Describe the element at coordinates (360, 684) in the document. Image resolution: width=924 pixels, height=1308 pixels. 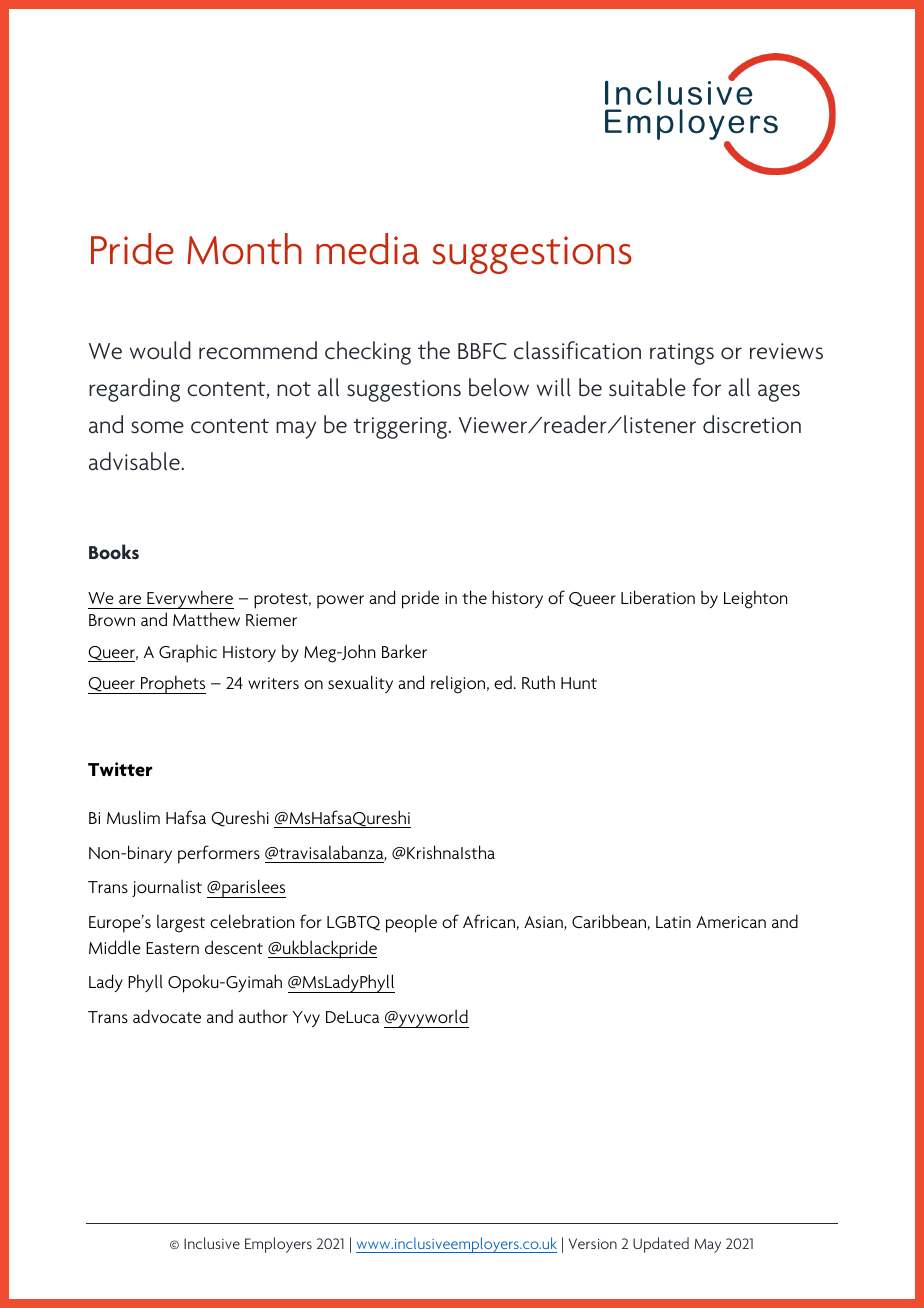
I see `sexuality` at that location.
